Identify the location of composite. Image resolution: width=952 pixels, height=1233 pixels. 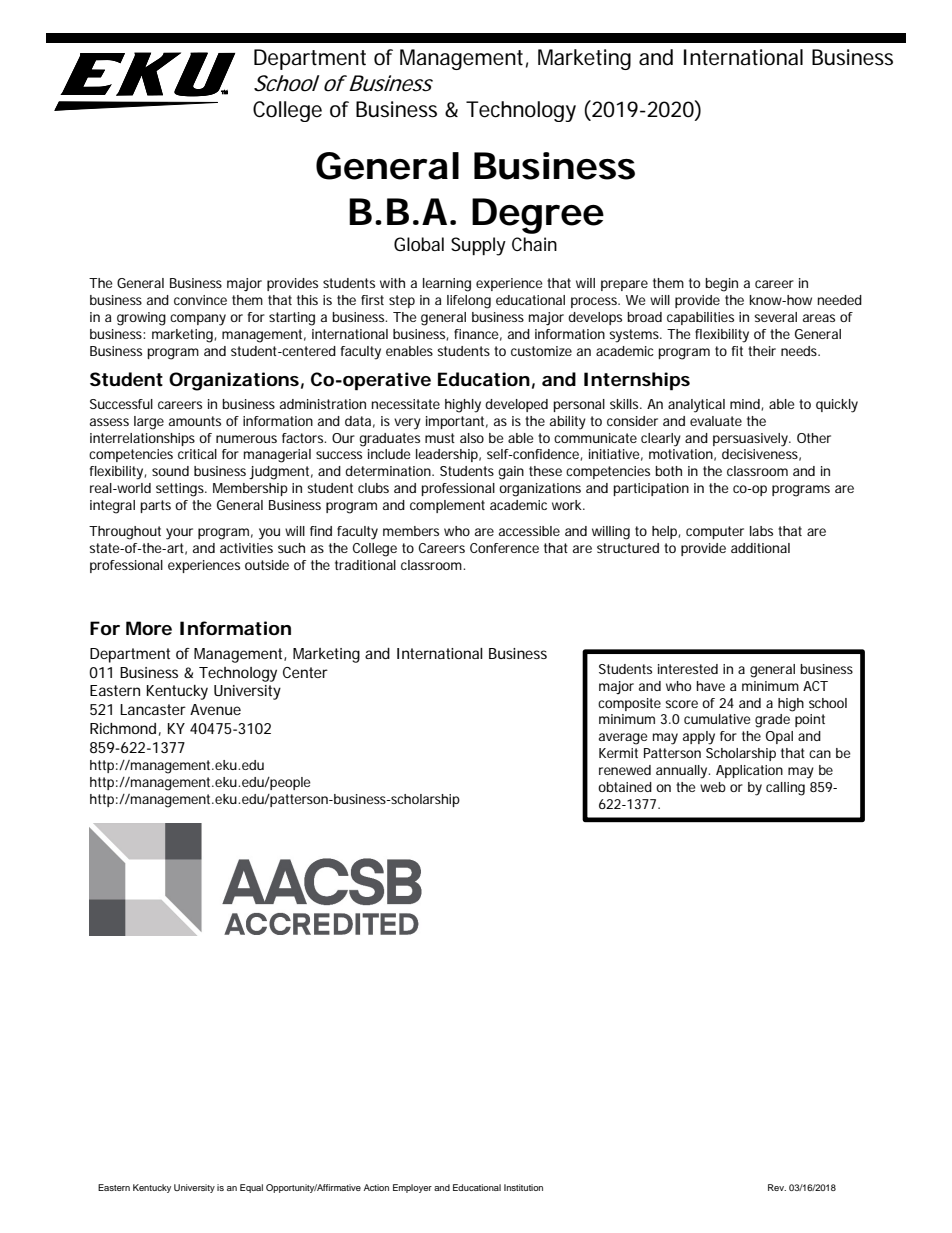
(629, 704).
